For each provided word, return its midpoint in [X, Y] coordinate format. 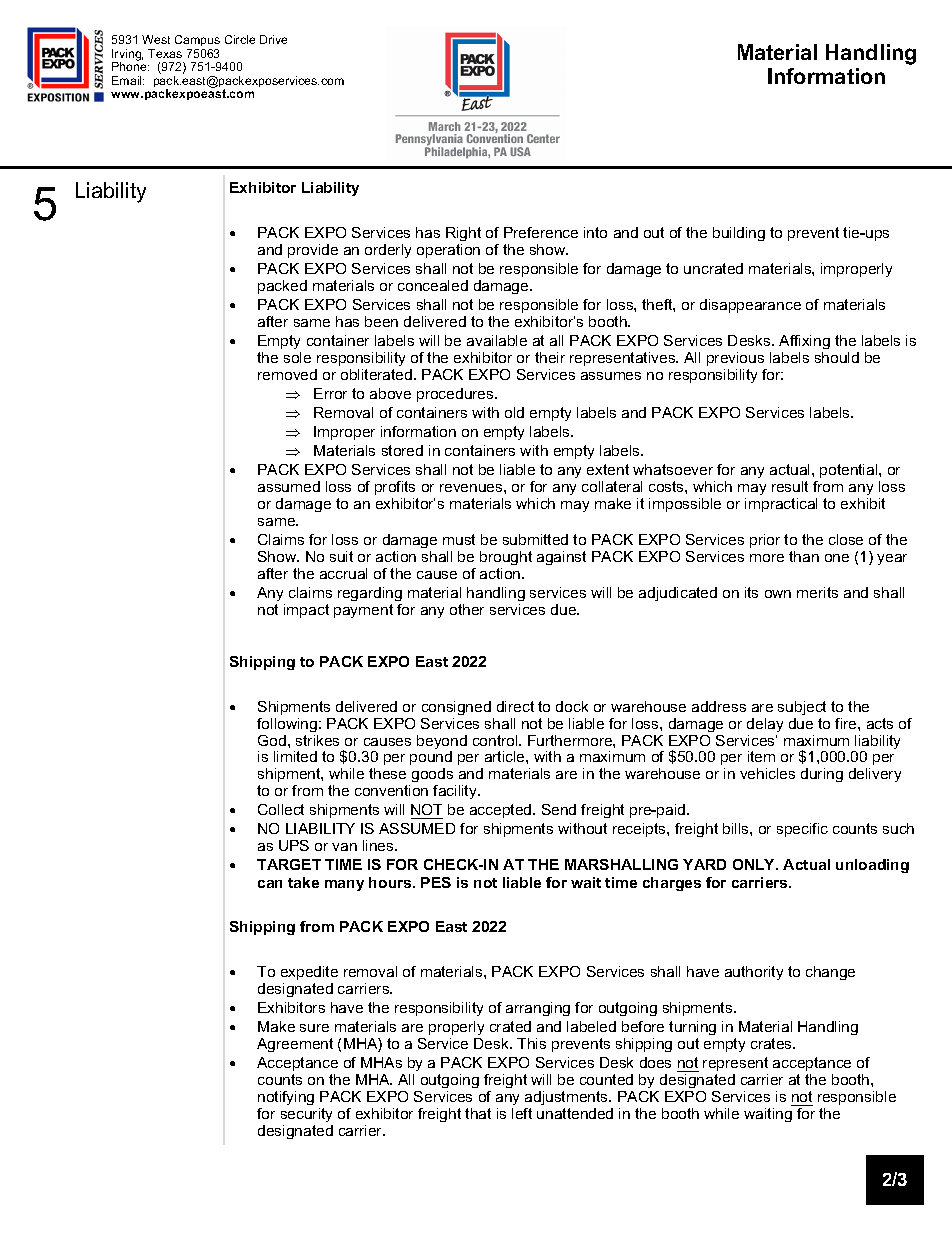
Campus [197, 40]
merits [817, 592]
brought [506, 558]
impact [306, 611]
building [739, 234]
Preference [541, 232]
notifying [286, 1100]
